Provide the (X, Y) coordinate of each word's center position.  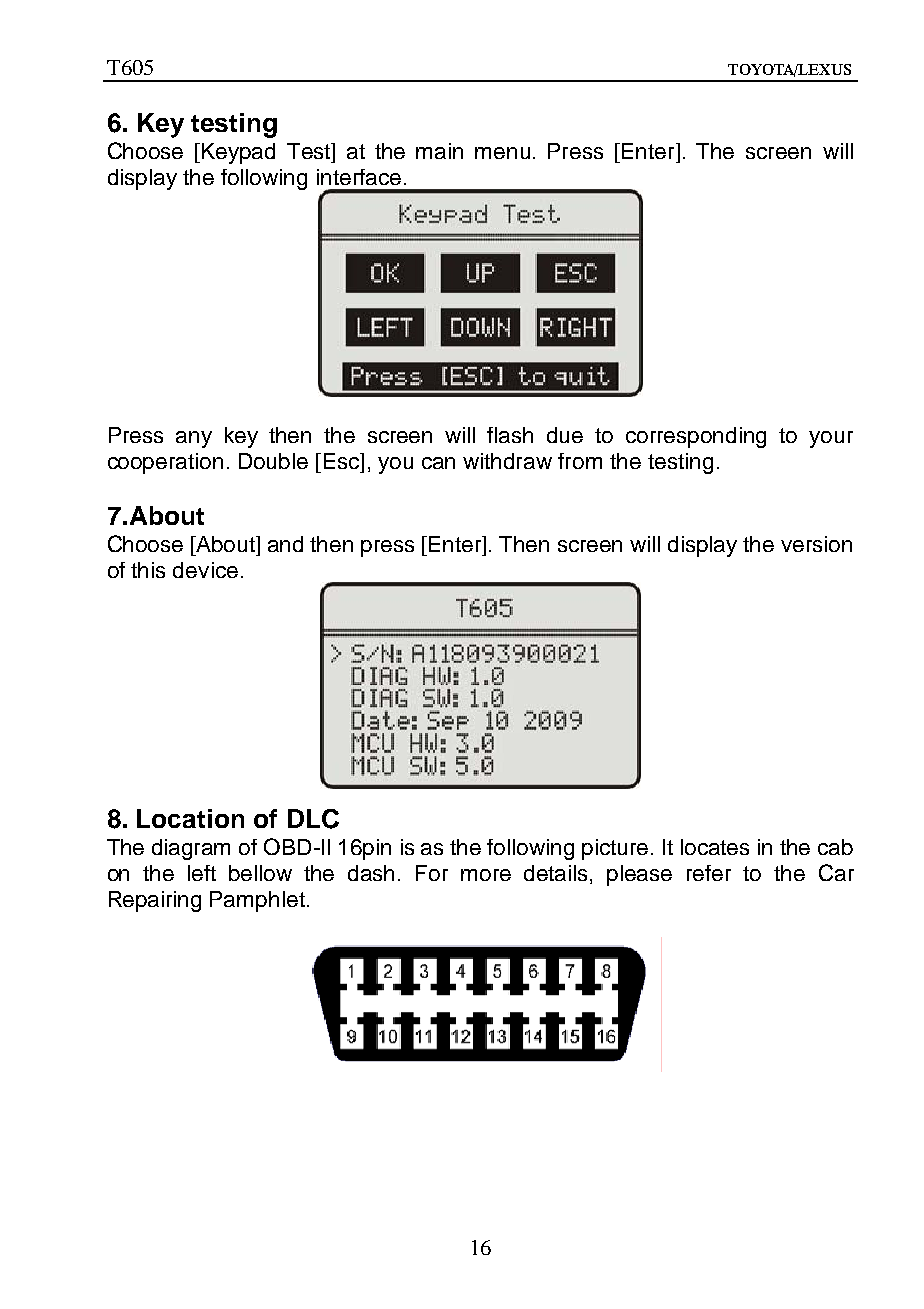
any (194, 439)
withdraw (507, 461)
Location (190, 818)
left (202, 873)
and (285, 544)
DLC (313, 819)
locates (715, 847)
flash (510, 435)
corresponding (696, 437)
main (439, 151)
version (816, 544)
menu (502, 153)
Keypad (238, 153)
